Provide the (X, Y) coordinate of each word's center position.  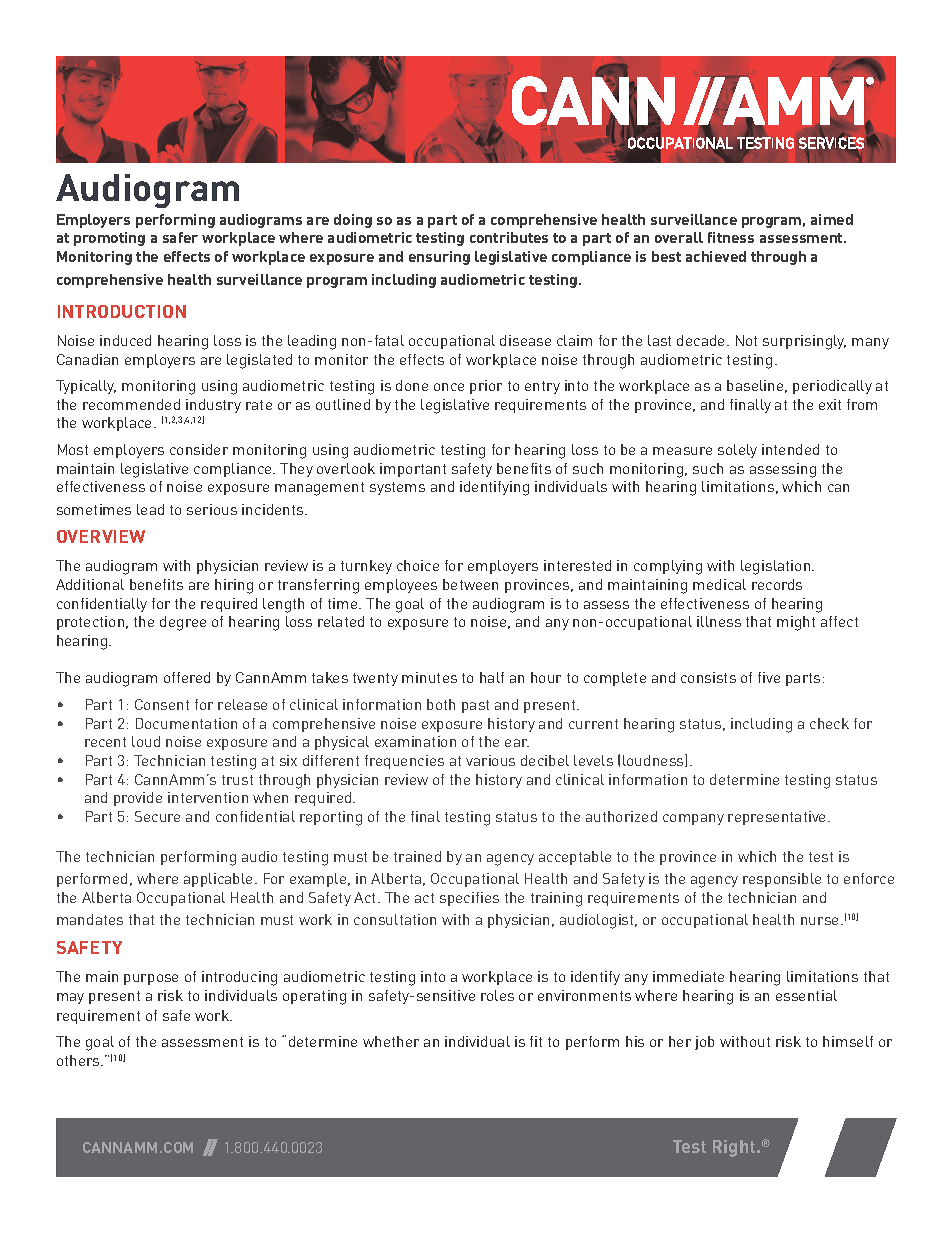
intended (790, 449)
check (829, 723)
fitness (731, 237)
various (490, 760)
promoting (109, 239)
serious (212, 509)
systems (397, 488)
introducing (239, 978)
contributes (509, 237)
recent (105, 742)
